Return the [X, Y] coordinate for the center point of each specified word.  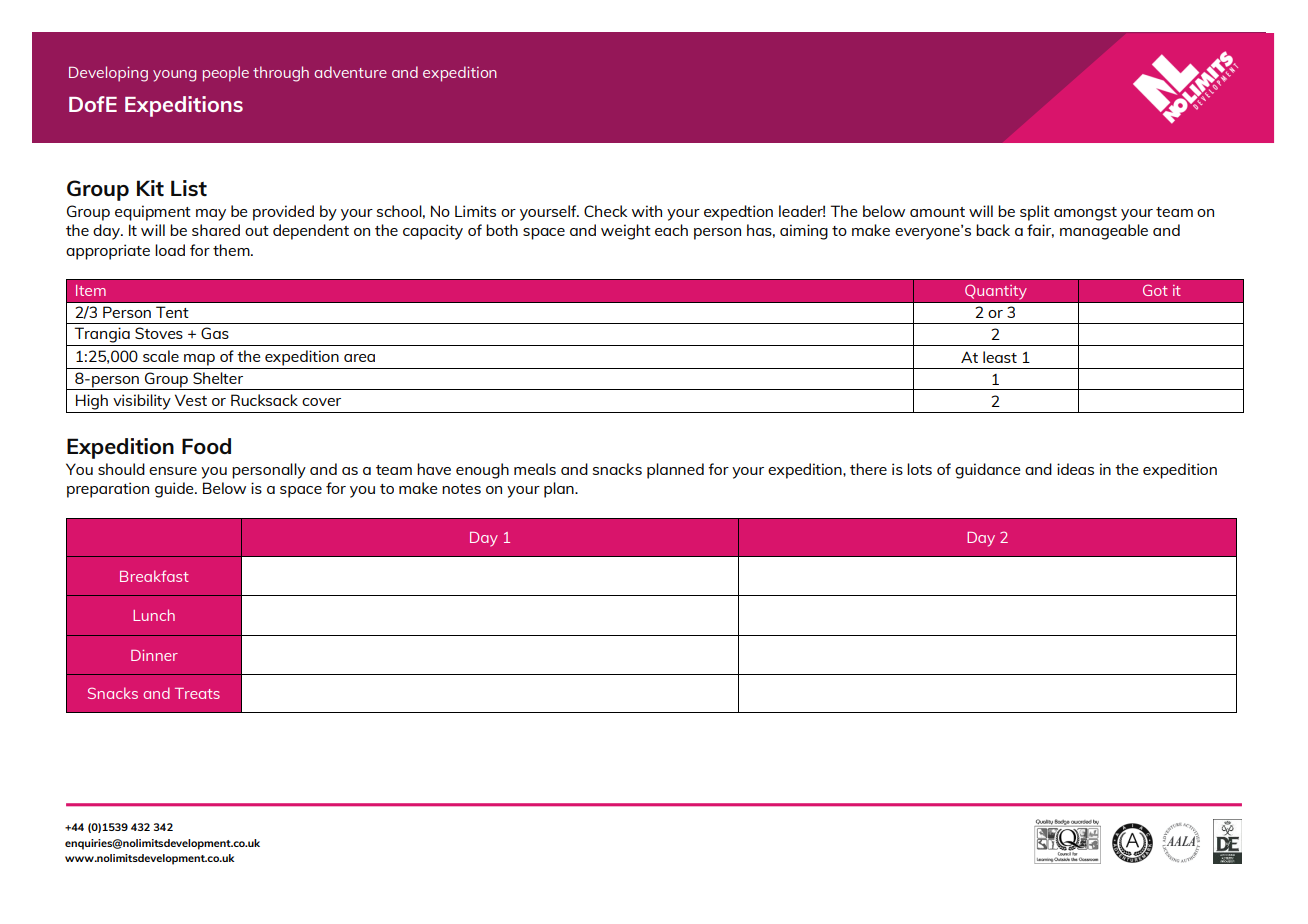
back [993, 230]
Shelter [218, 378]
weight [626, 232]
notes [461, 489]
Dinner [154, 655]
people [226, 74]
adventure [350, 72]
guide [175, 490]
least [1000, 357]
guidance [988, 471]
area [359, 358]
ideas [1075, 469]
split [1035, 213]
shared [216, 230]
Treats [197, 693]
